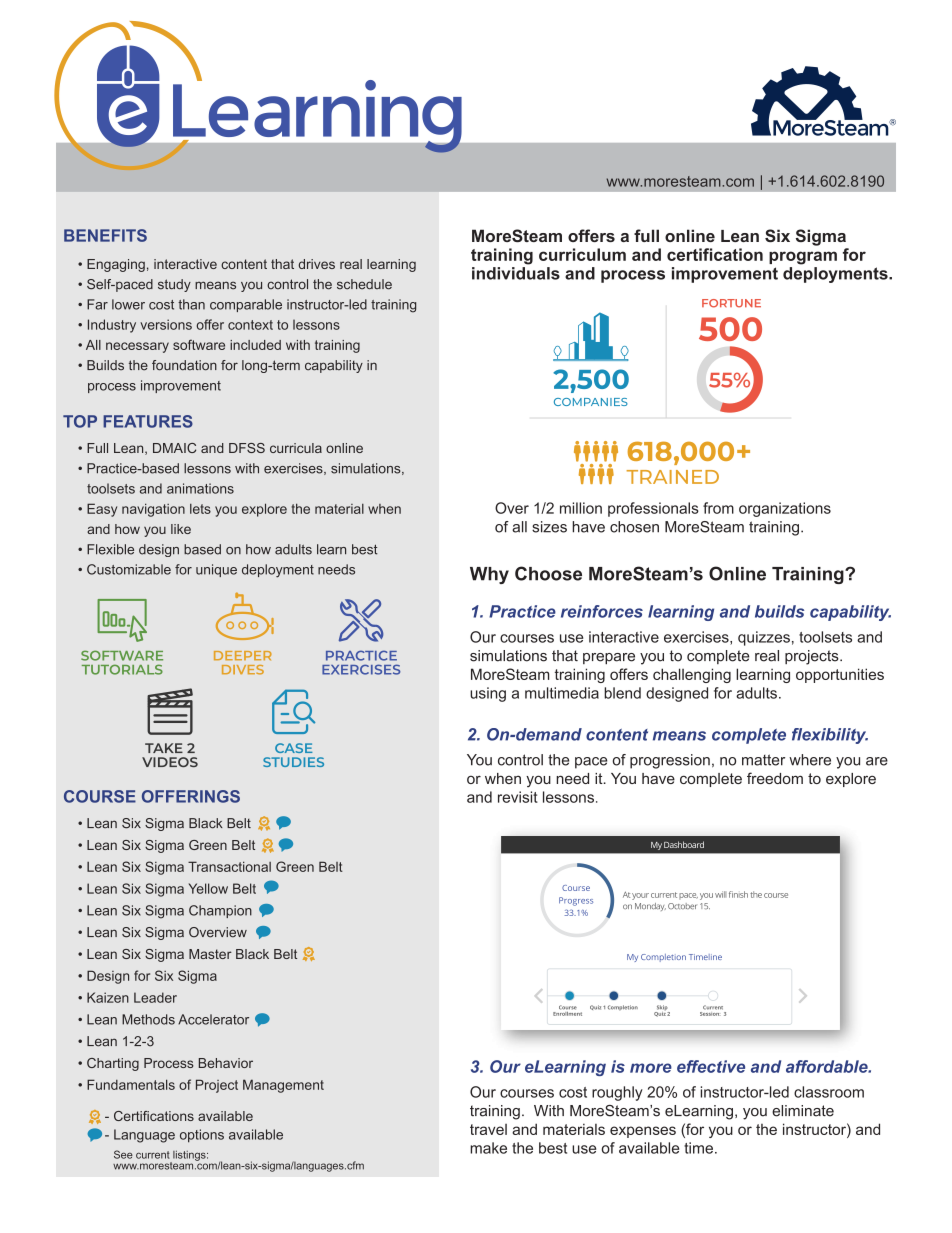  I want to click on options, so click(202, 1136).
